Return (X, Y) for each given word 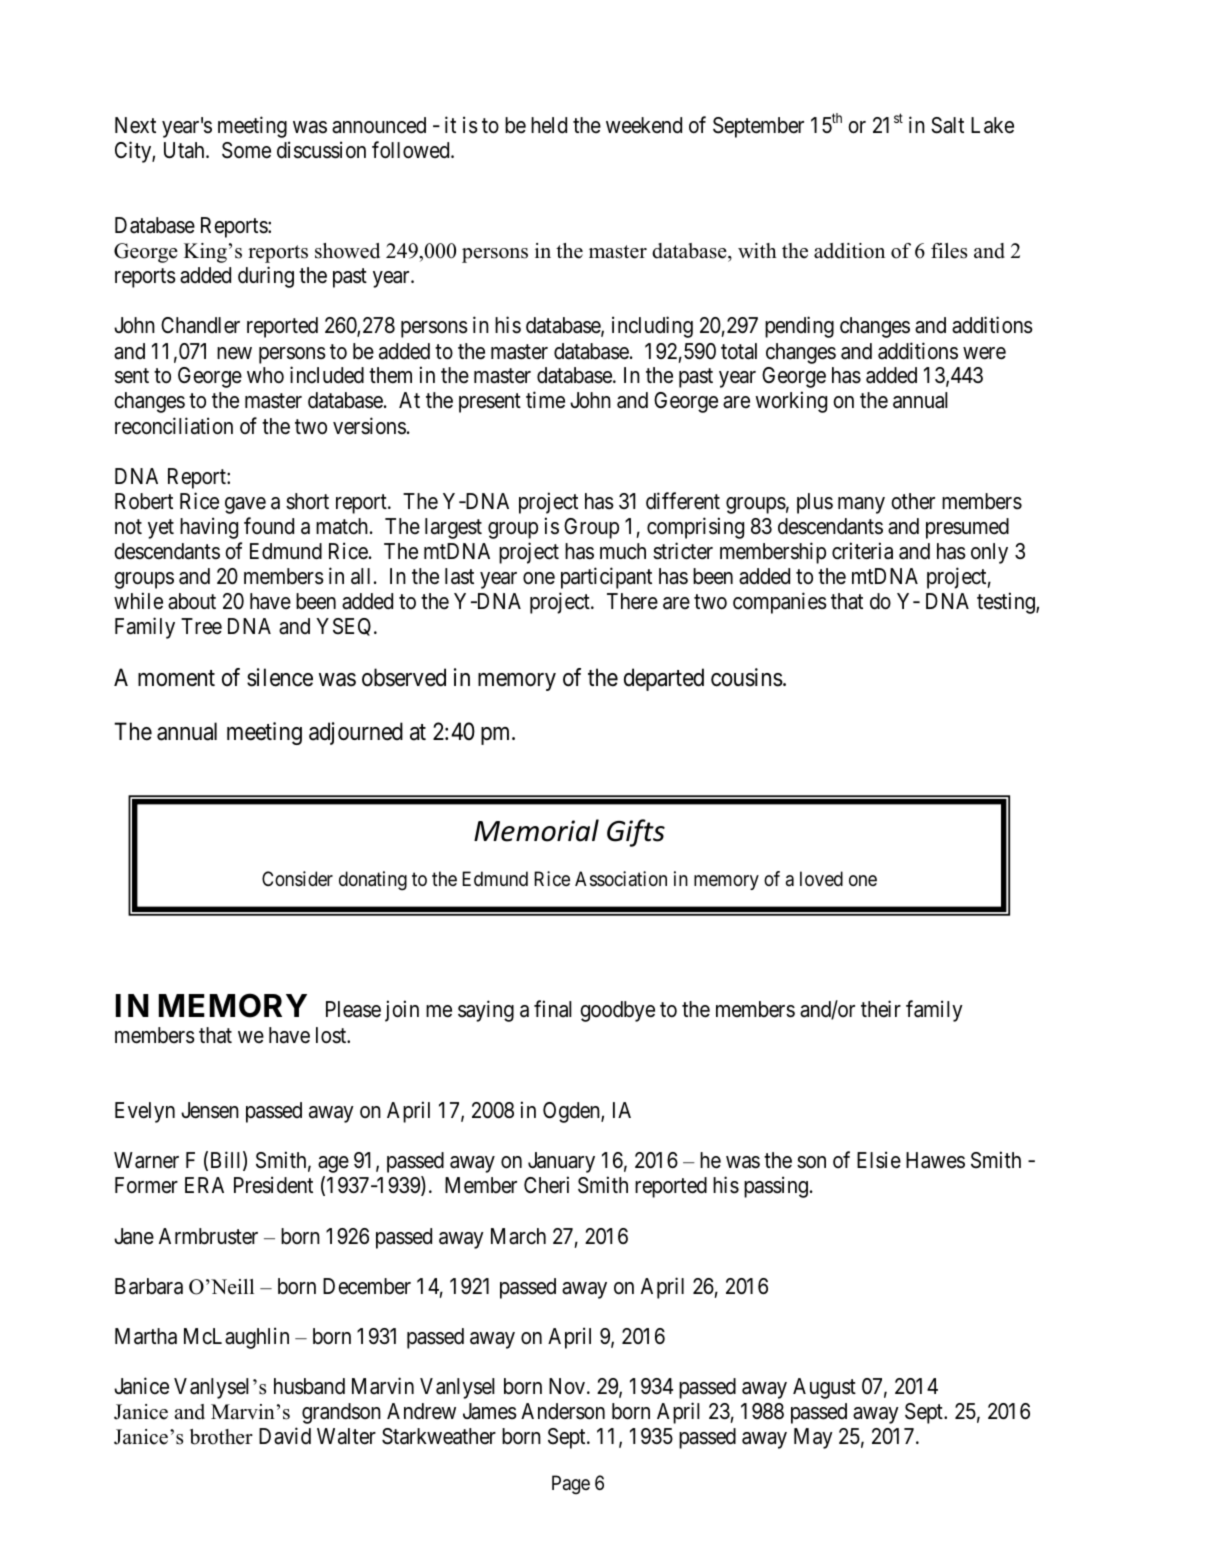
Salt (947, 125)
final (553, 1009)
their (881, 1009)
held (549, 125)
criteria (862, 551)
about (192, 601)
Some (246, 150)
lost (332, 1035)
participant (606, 578)
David (285, 1436)
